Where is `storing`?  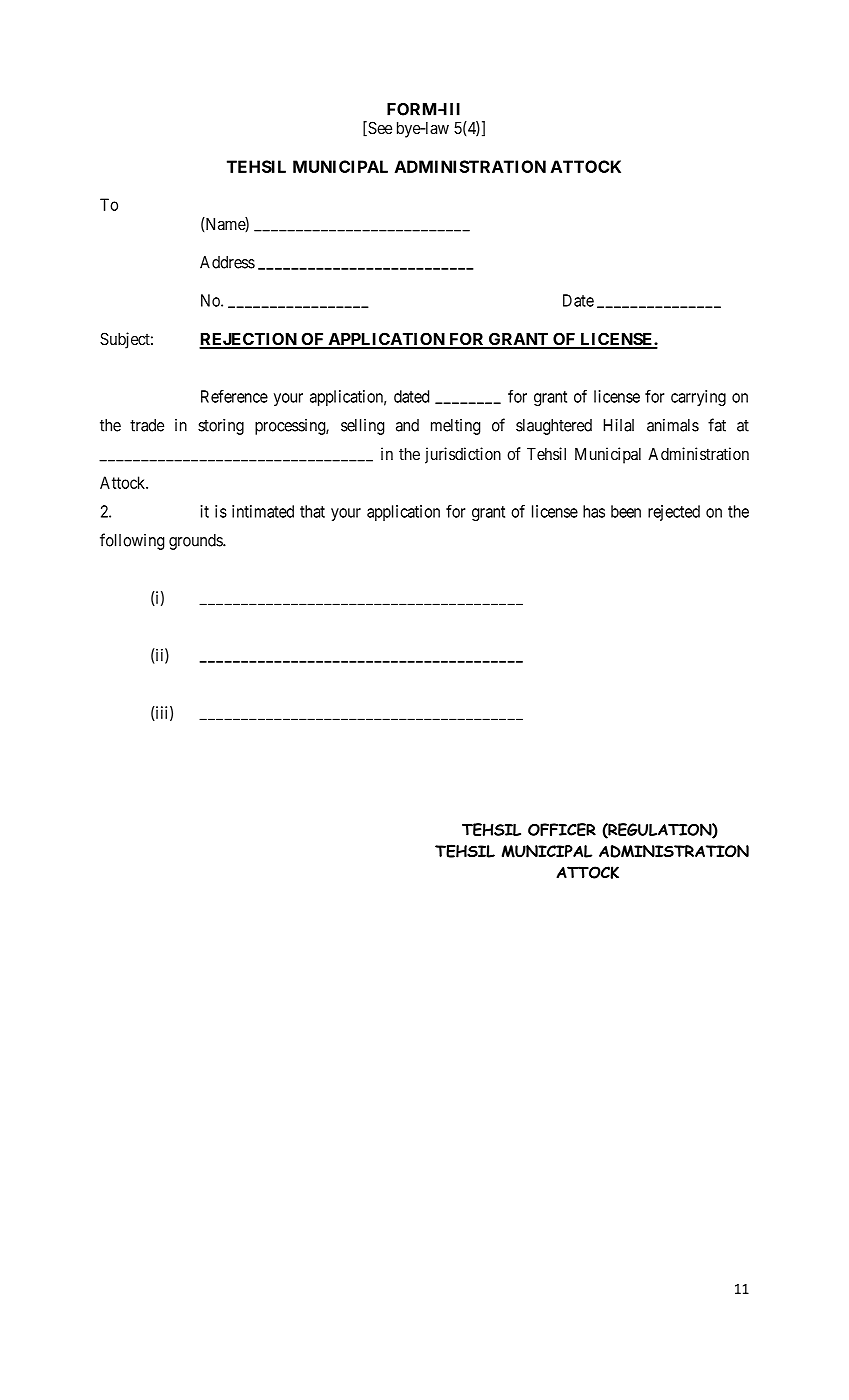 storing is located at coordinates (221, 427).
